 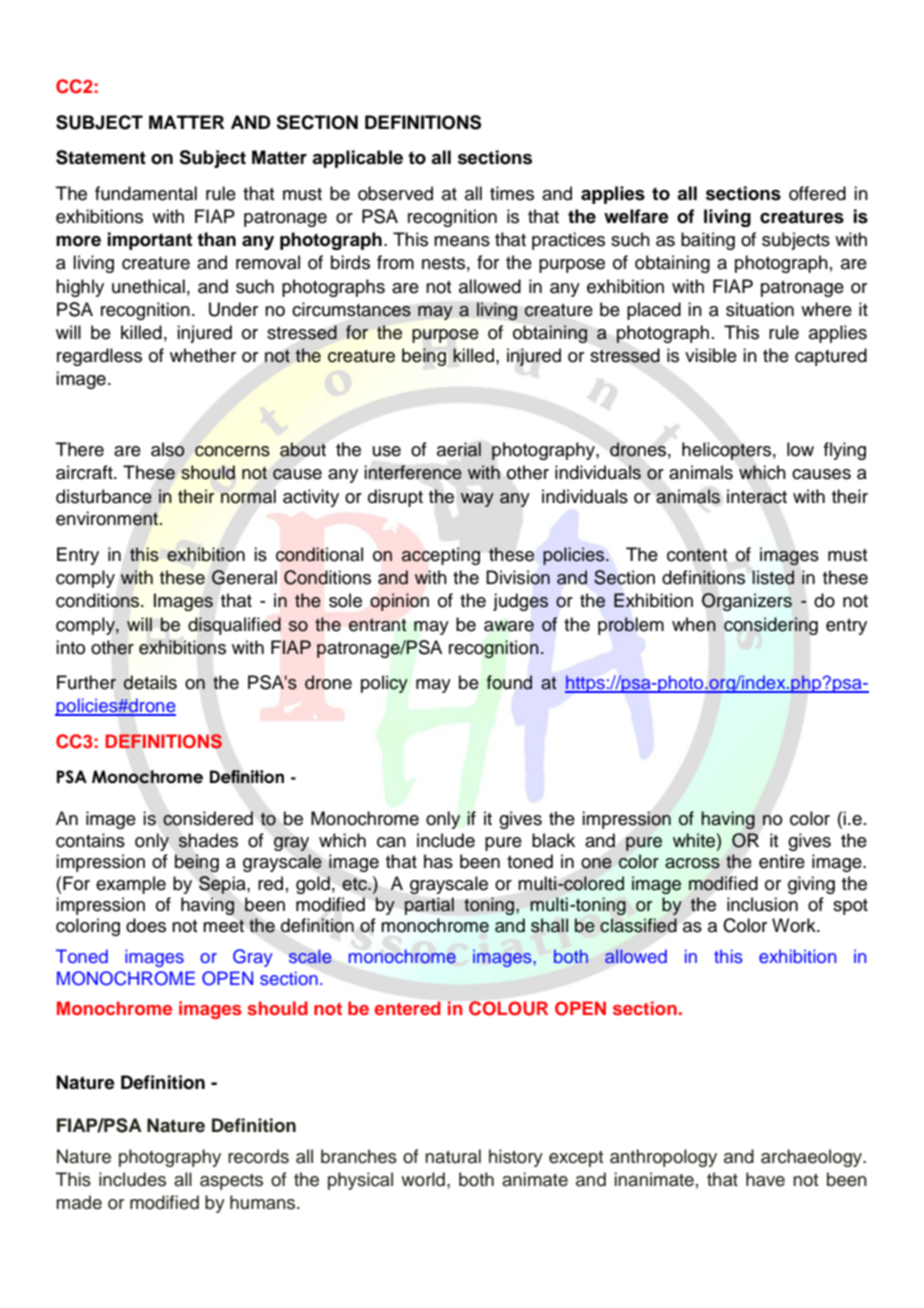 What do you see at coordinates (459, 449) in the screenshot?
I see `aerial` at bounding box center [459, 449].
